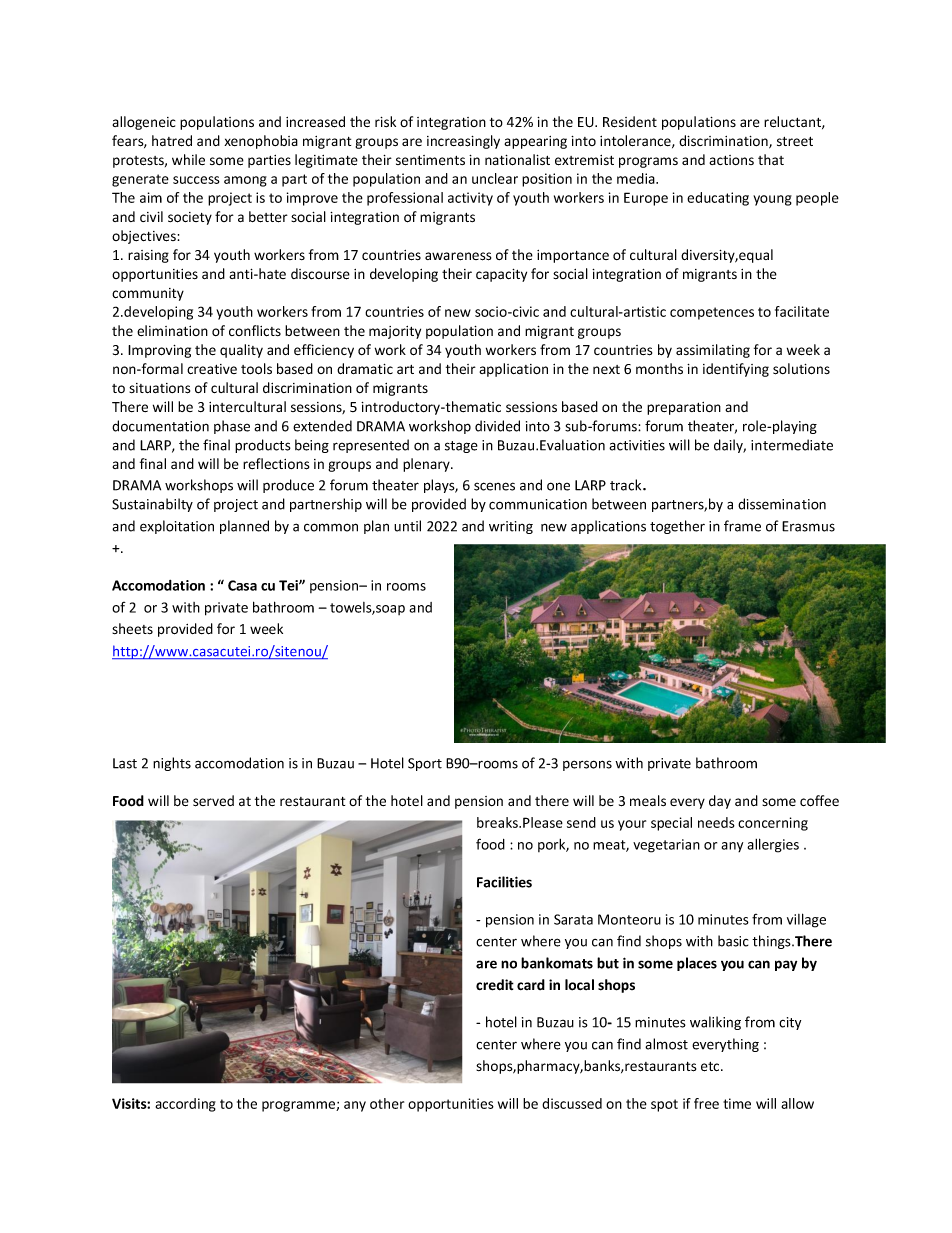 This screenshot has width=952, height=1233. I want to click on while, so click(188, 159).
